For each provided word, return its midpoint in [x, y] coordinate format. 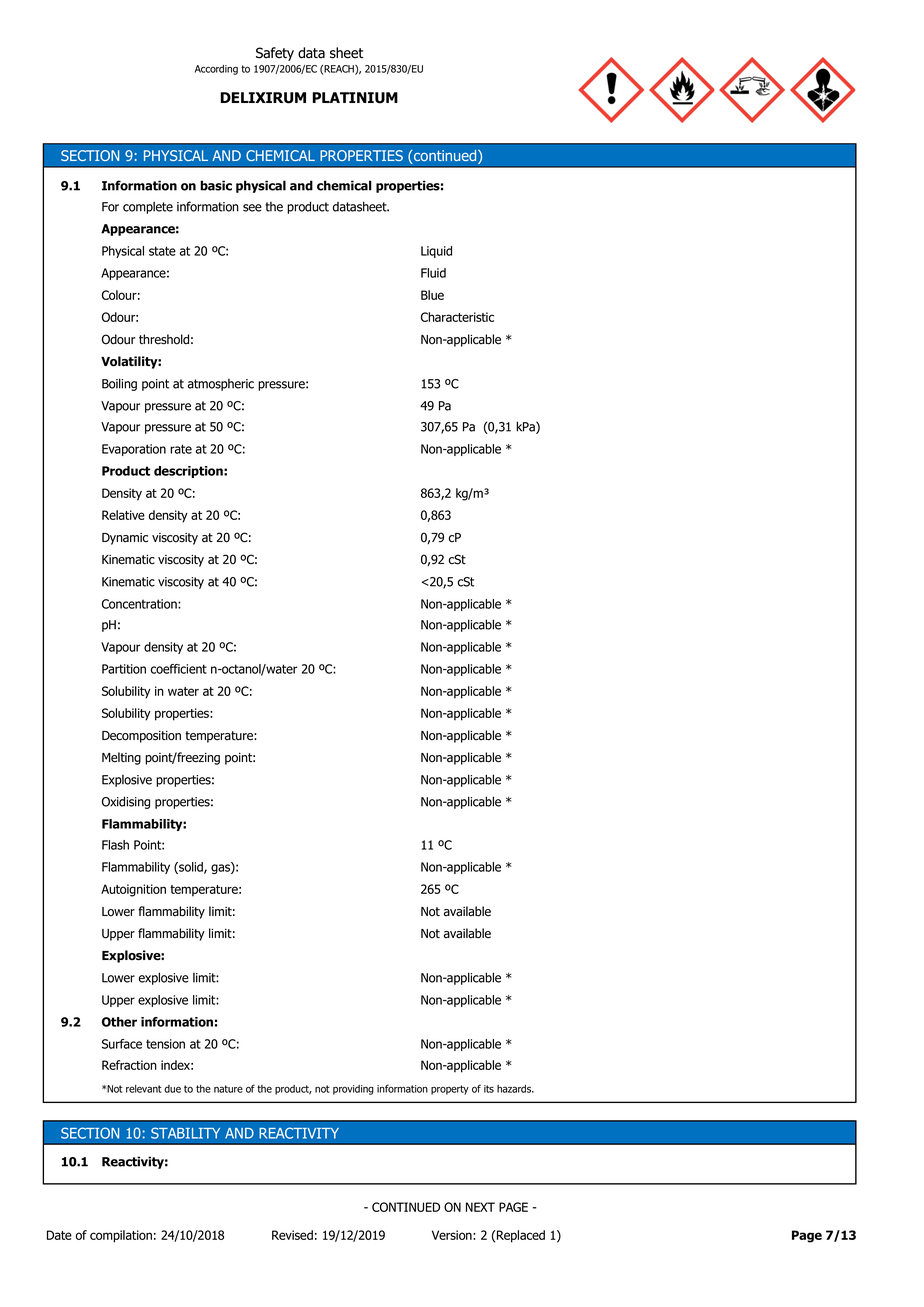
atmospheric [221, 385]
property [450, 1090]
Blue [432, 295]
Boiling [119, 384]
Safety [275, 54]
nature [228, 1089]
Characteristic [457, 317]
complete [148, 207]
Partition [124, 669]
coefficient [179, 669]
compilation [121, 1236]
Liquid [436, 252]
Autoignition [133, 890]
